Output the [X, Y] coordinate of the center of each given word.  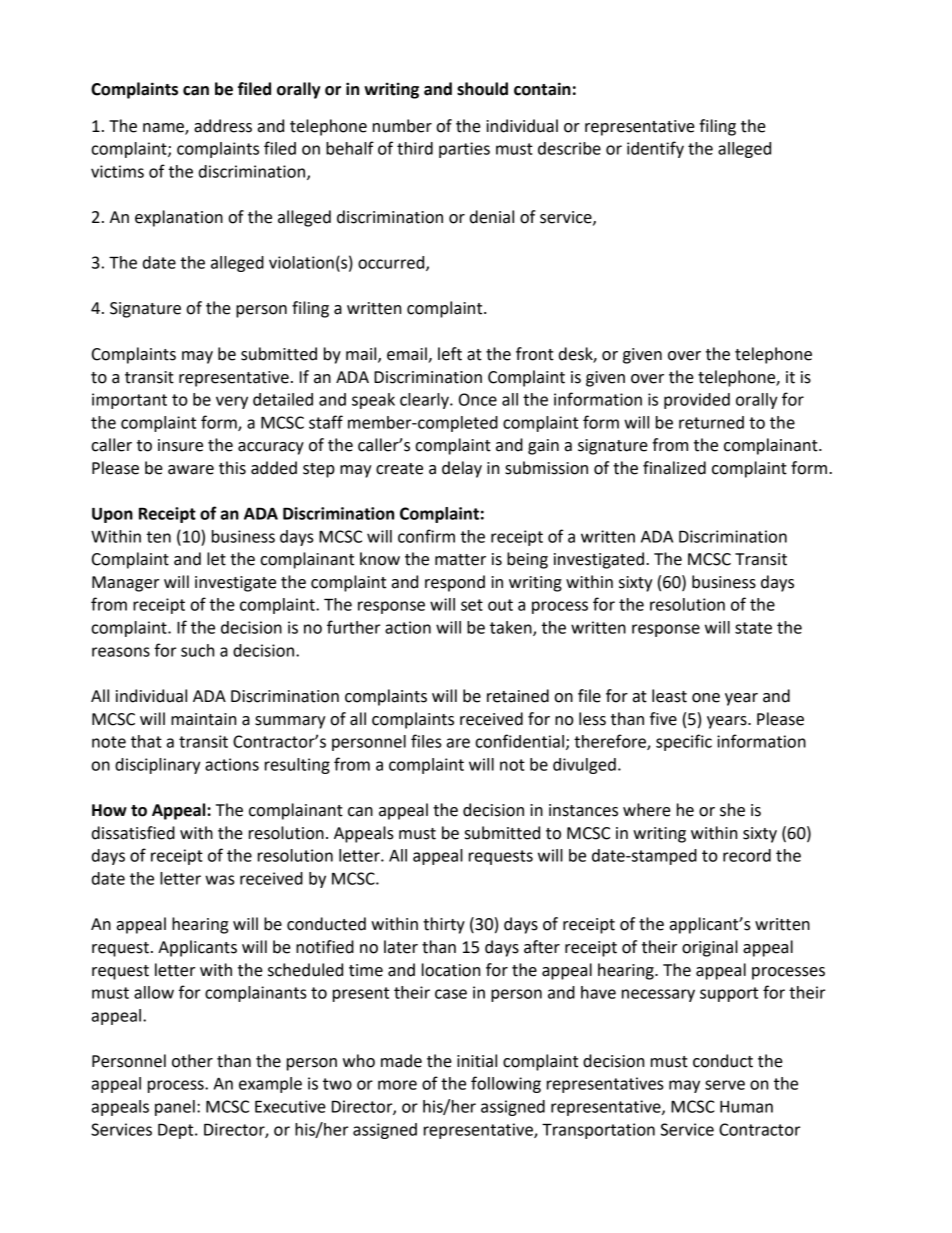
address [223, 126]
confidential [520, 741]
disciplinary [158, 766]
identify [655, 149]
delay [462, 469]
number [402, 126]
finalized [674, 468]
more [397, 1085]
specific [684, 742]
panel [175, 1108]
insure [180, 445]
